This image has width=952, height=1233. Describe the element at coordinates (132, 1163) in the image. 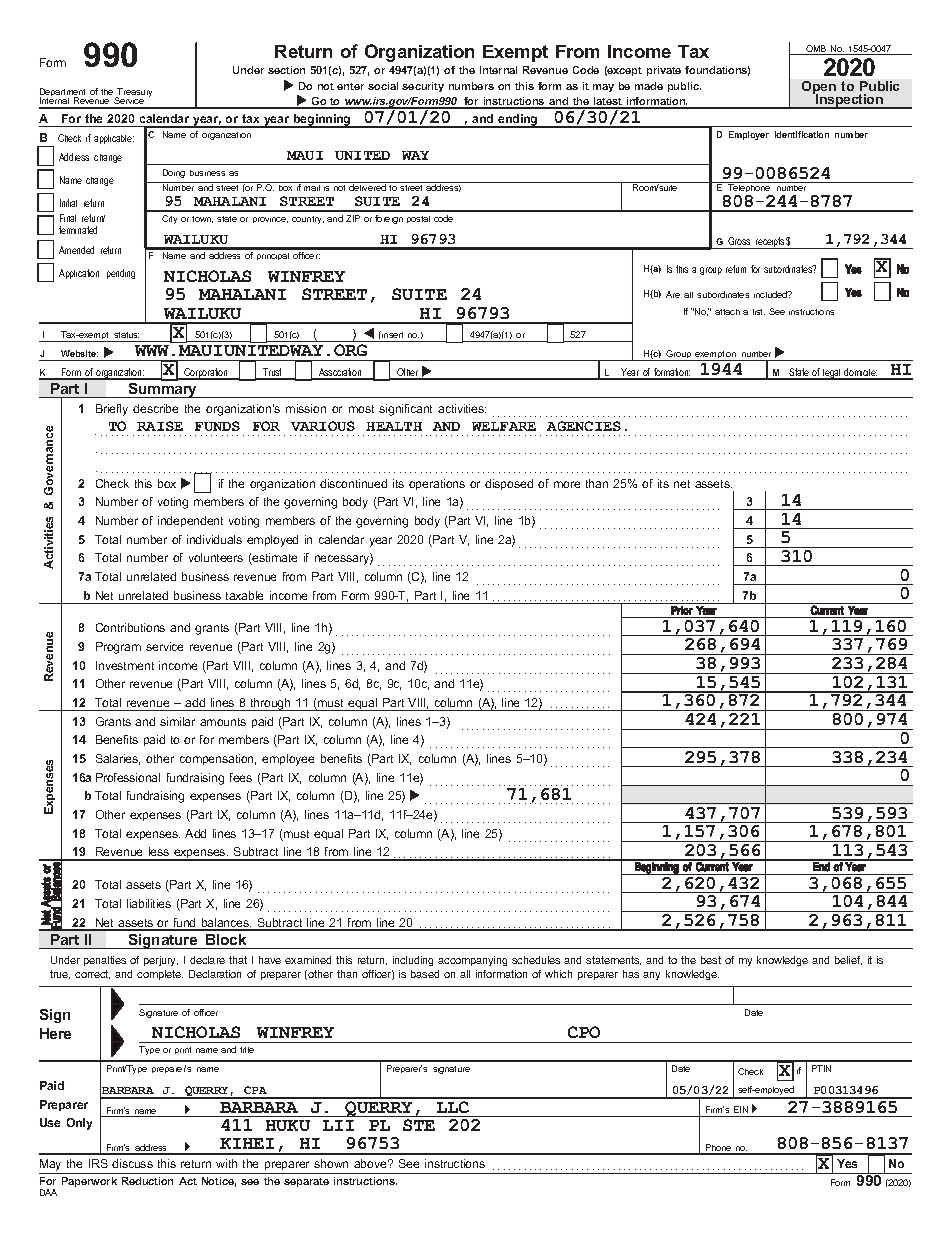

I see `discuss` at that location.
